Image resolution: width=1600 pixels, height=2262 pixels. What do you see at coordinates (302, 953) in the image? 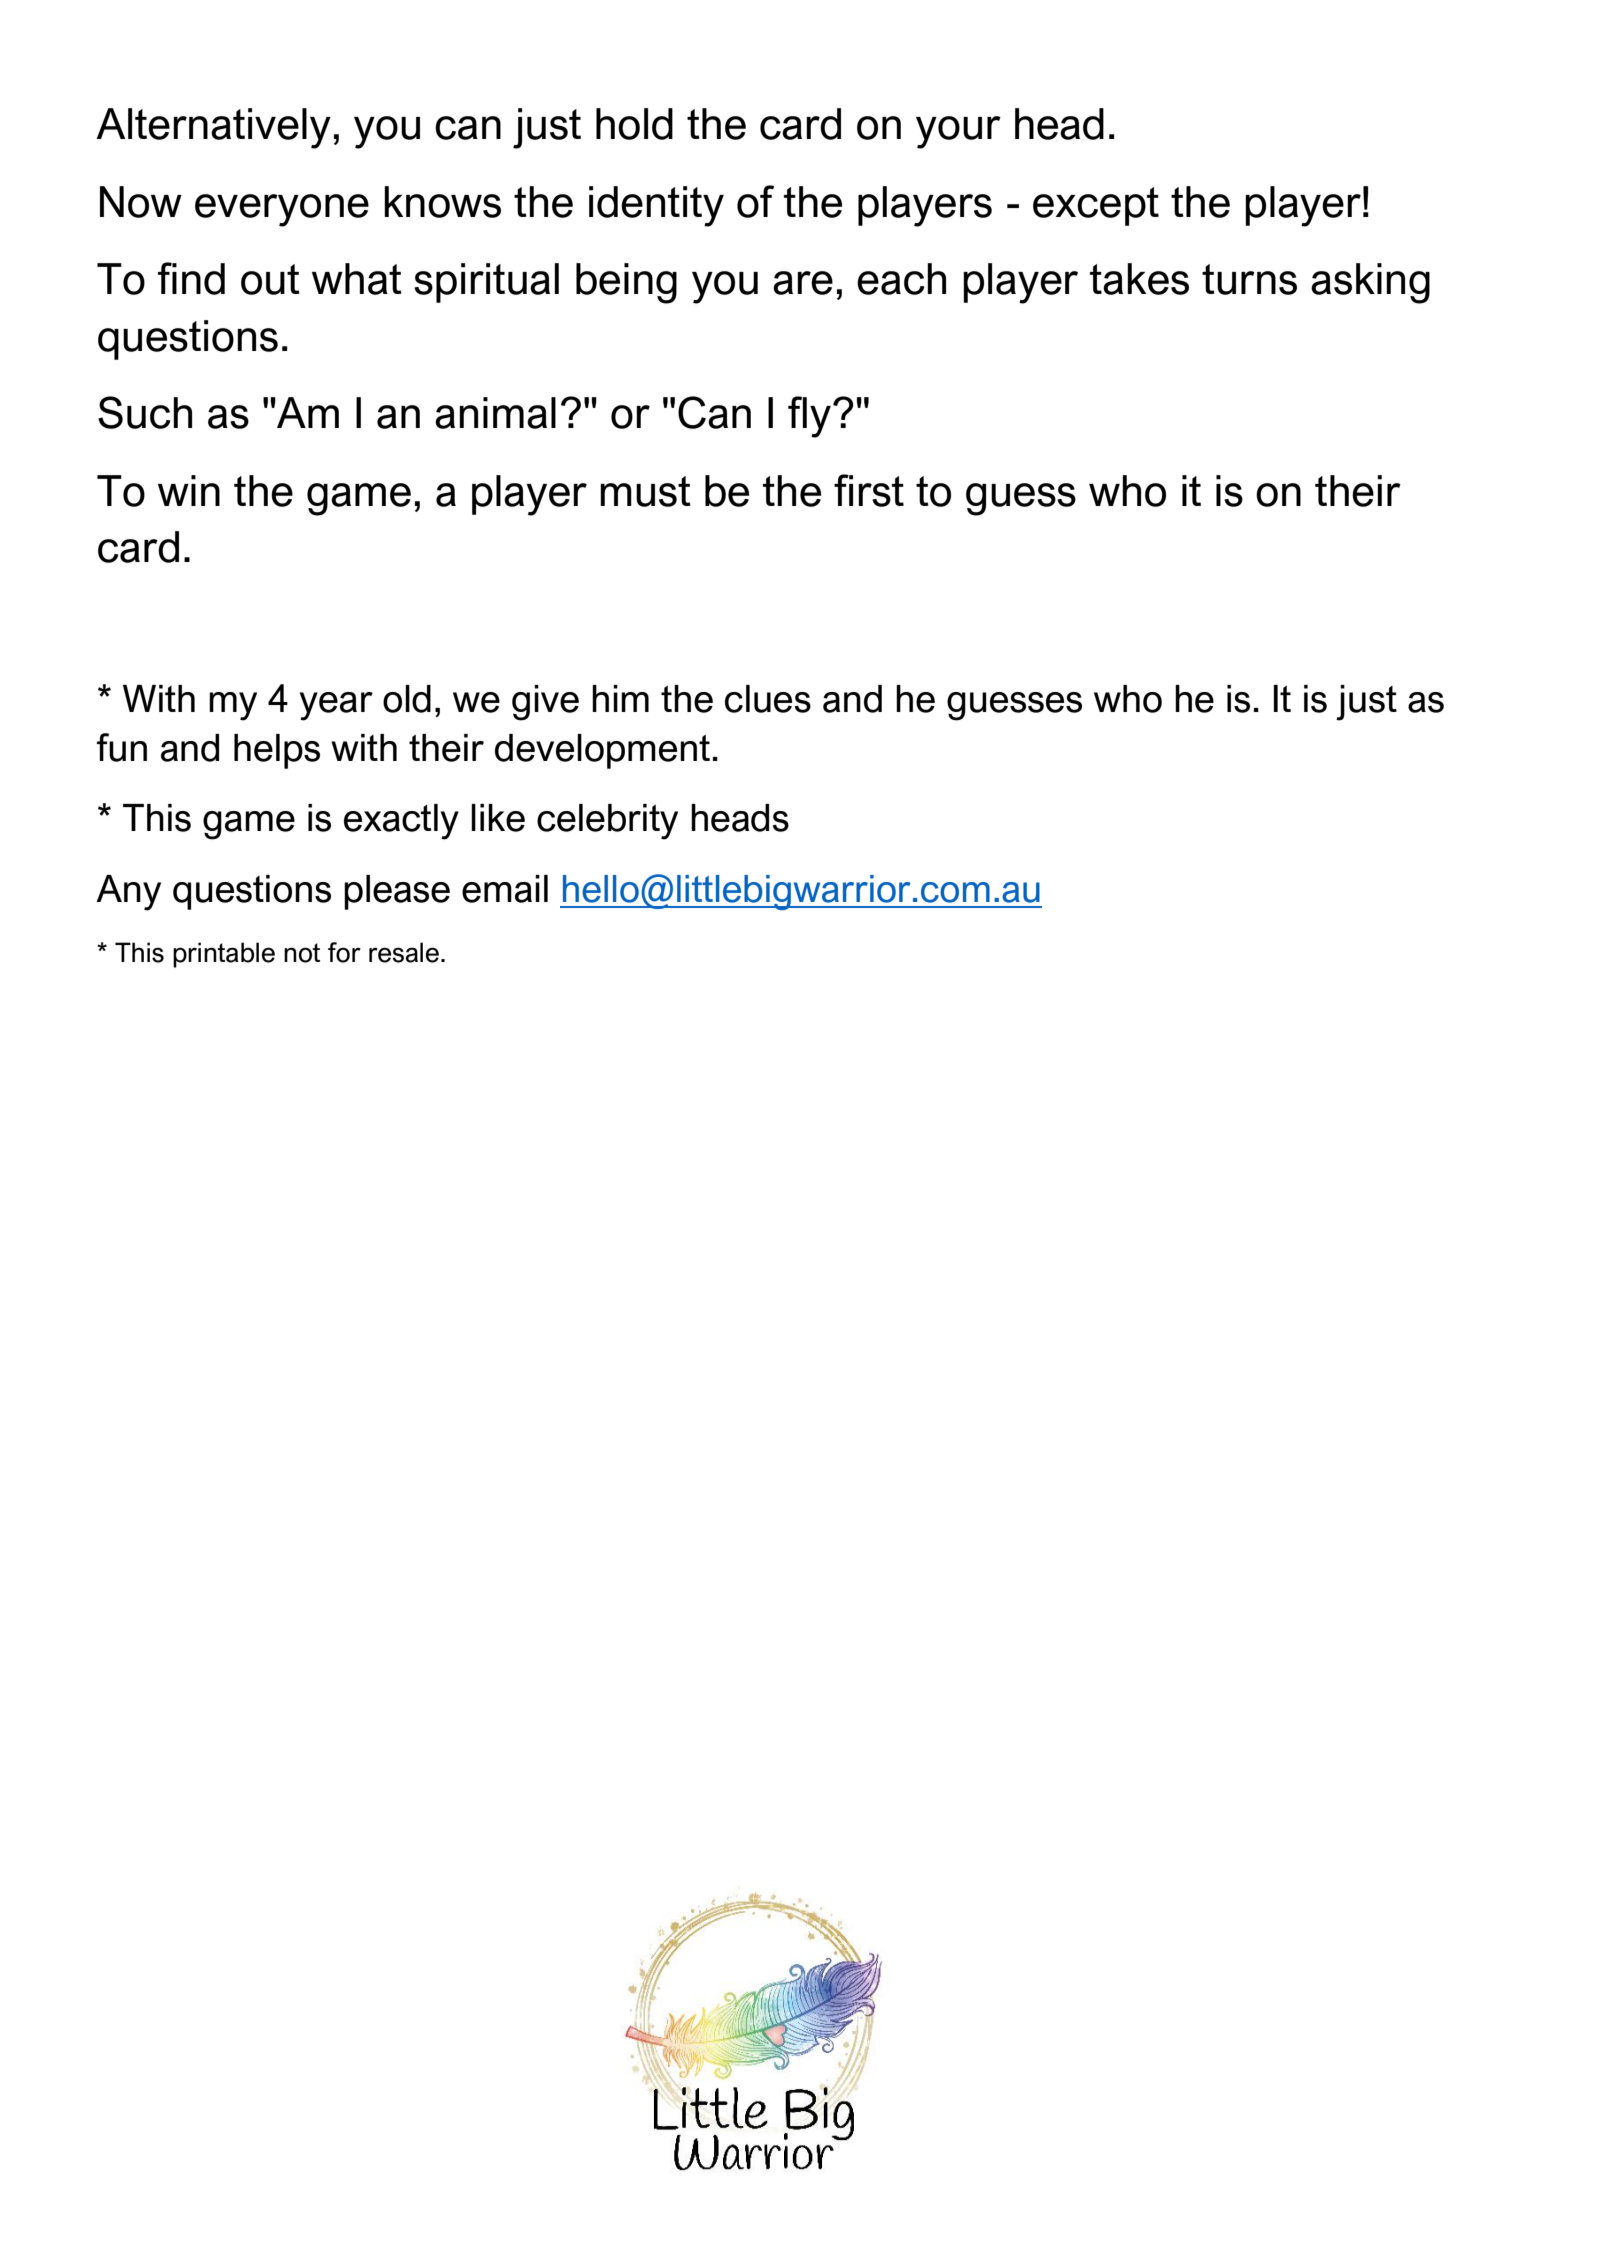
I see `not` at bounding box center [302, 953].
